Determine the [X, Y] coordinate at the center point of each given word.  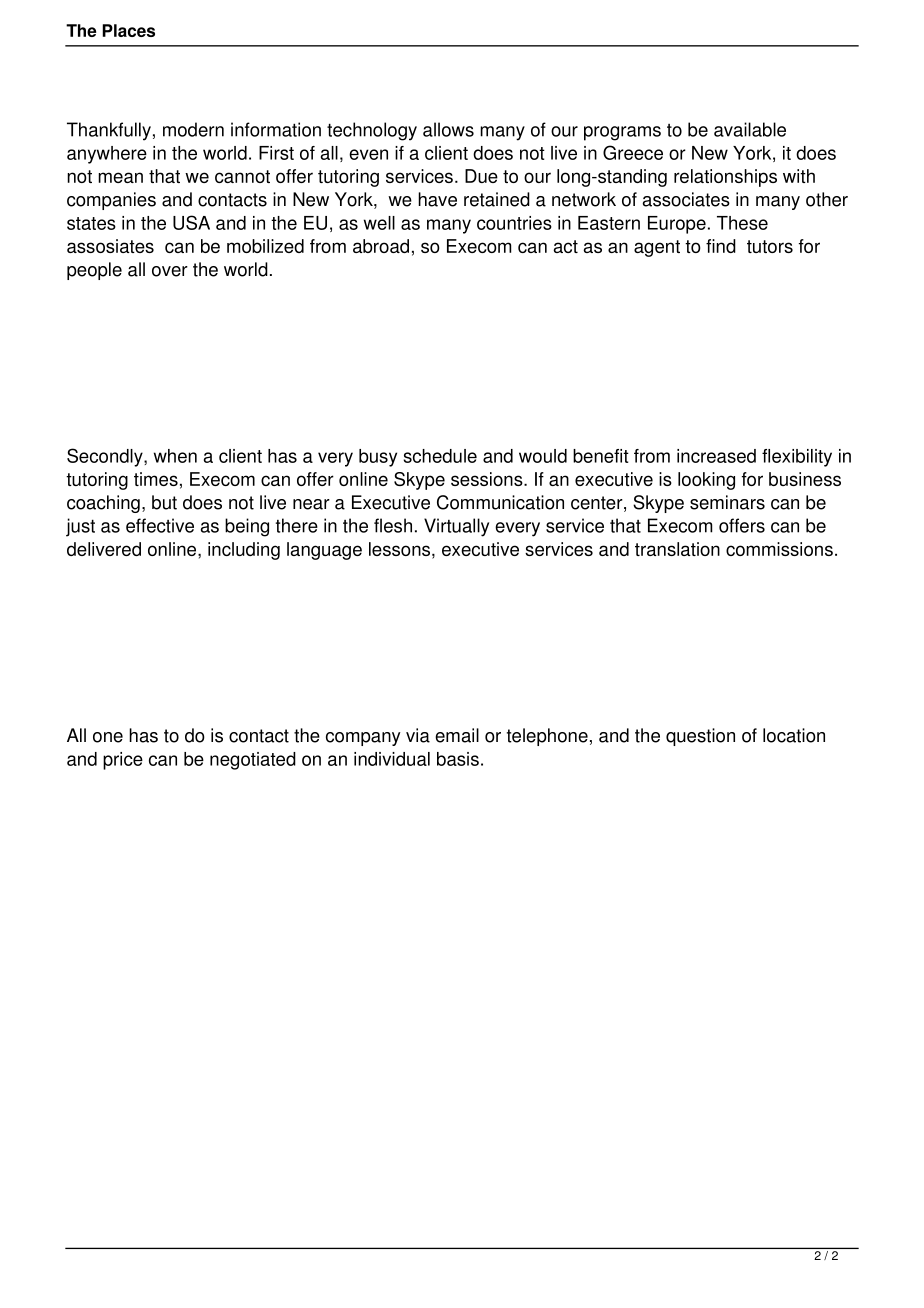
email [457, 735]
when [175, 456]
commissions [779, 549]
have [437, 199]
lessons [401, 550]
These [742, 223]
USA [191, 222]
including [244, 551]
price [123, 761]
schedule [440, 456]
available [750, 129]
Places [128, 30]
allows [448, 129]
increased [716, 456]
